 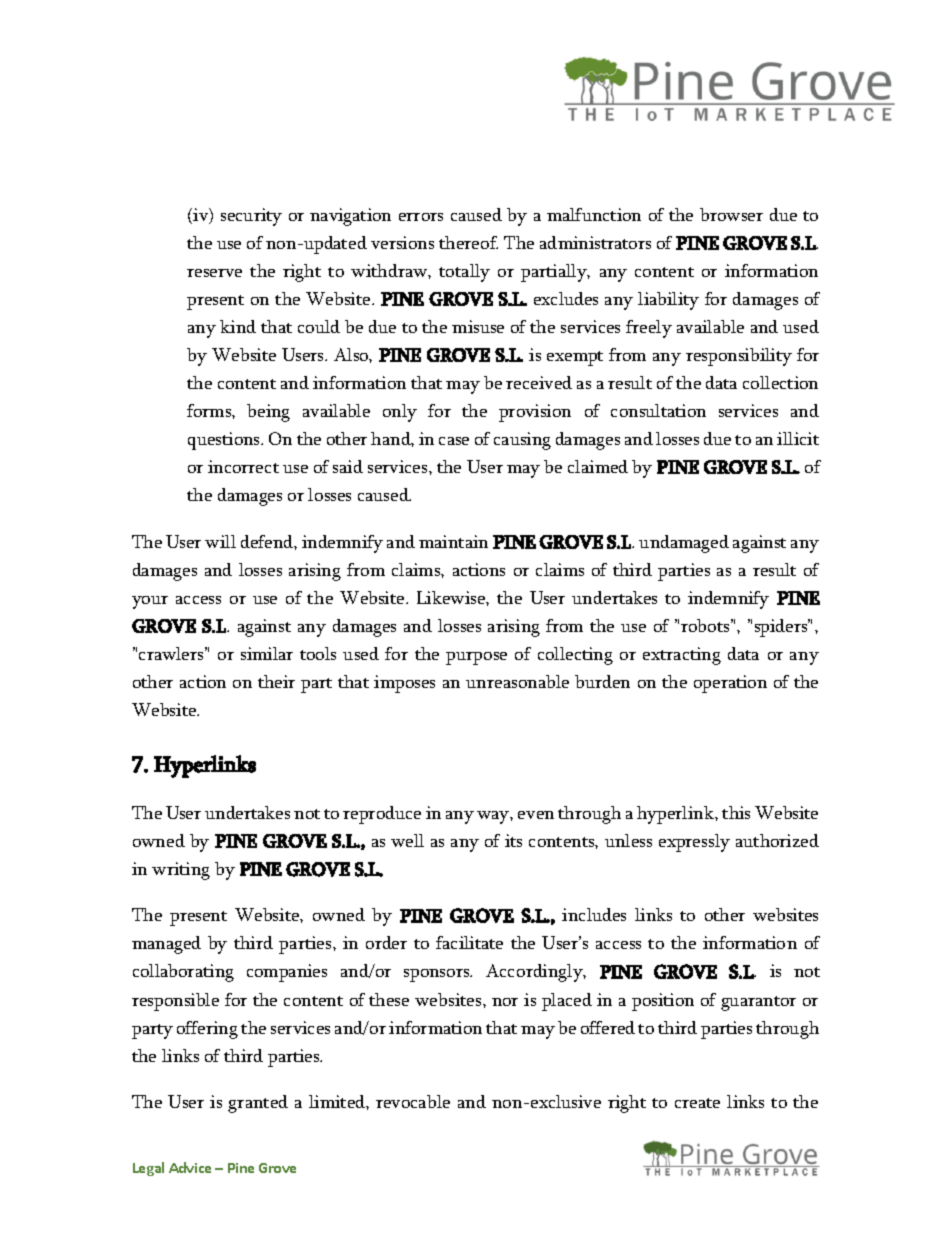 What do you see at coordinates (731, 214) in the screenshot?
I see `browser` at bounding box center [731, 214].
